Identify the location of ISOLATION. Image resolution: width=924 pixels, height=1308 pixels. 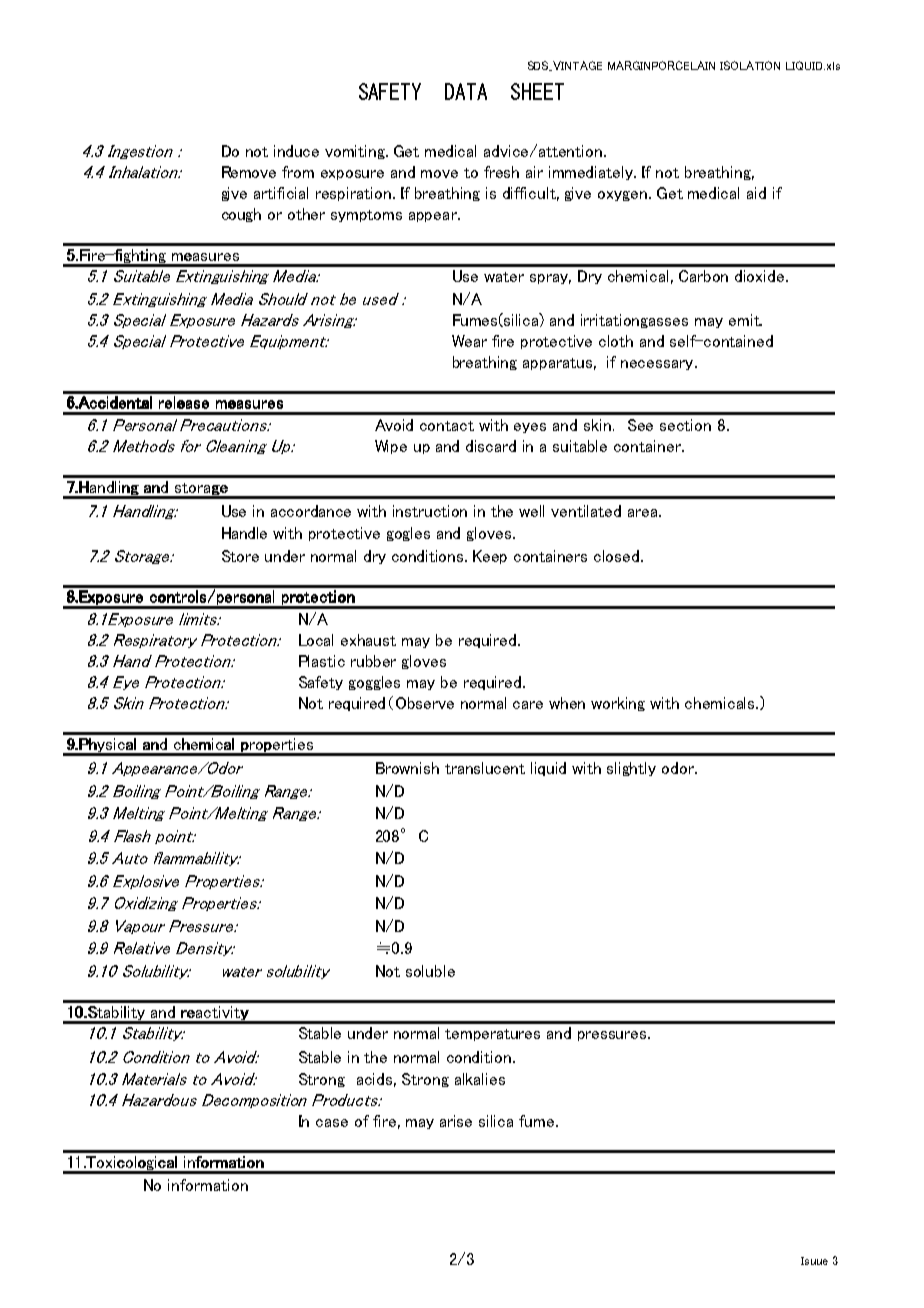
(750, 65).
